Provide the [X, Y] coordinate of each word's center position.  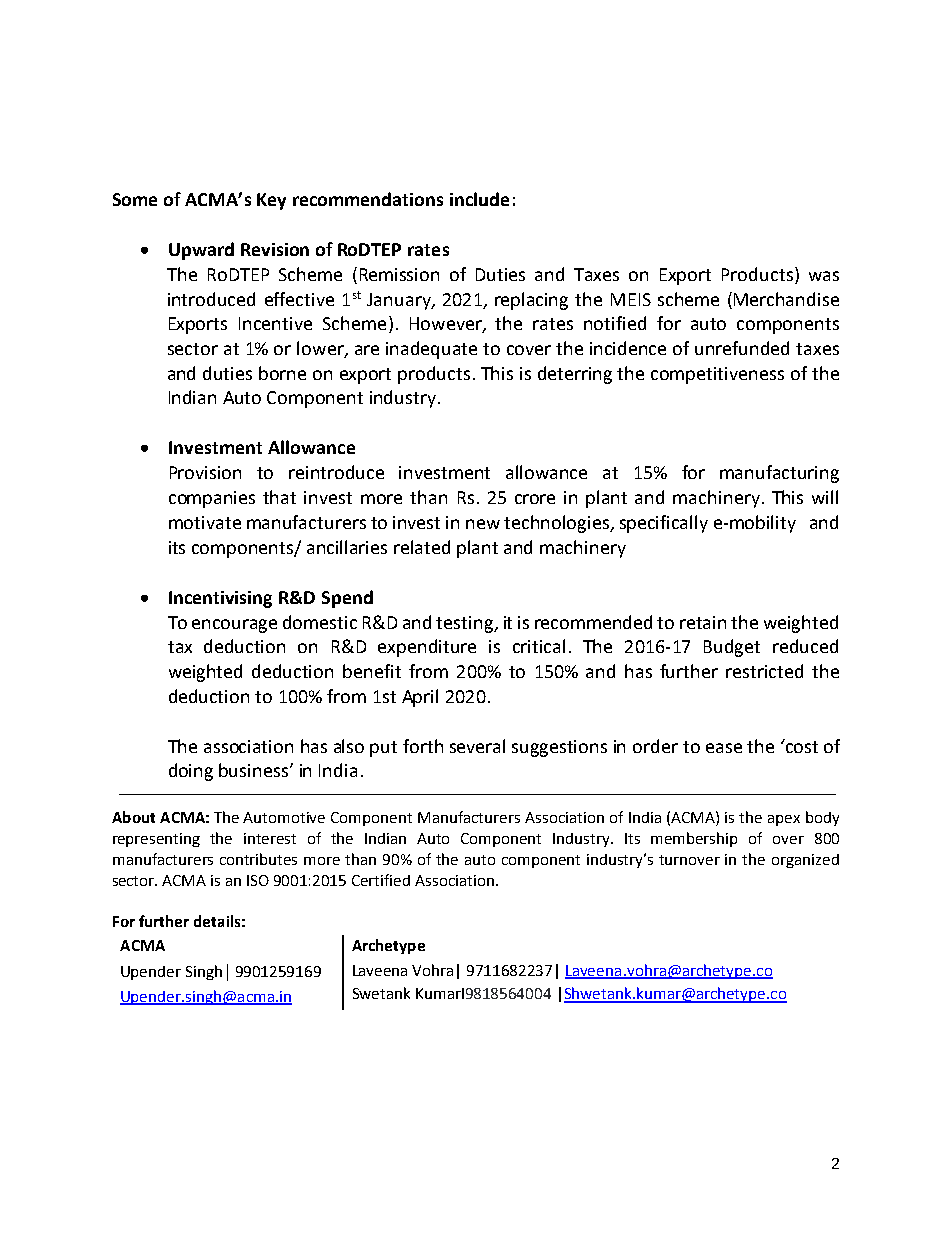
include [479, 199]
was [824, 276]
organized [805, 861]
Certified [381, 880]
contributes [258, 859]
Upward [201, 251]
